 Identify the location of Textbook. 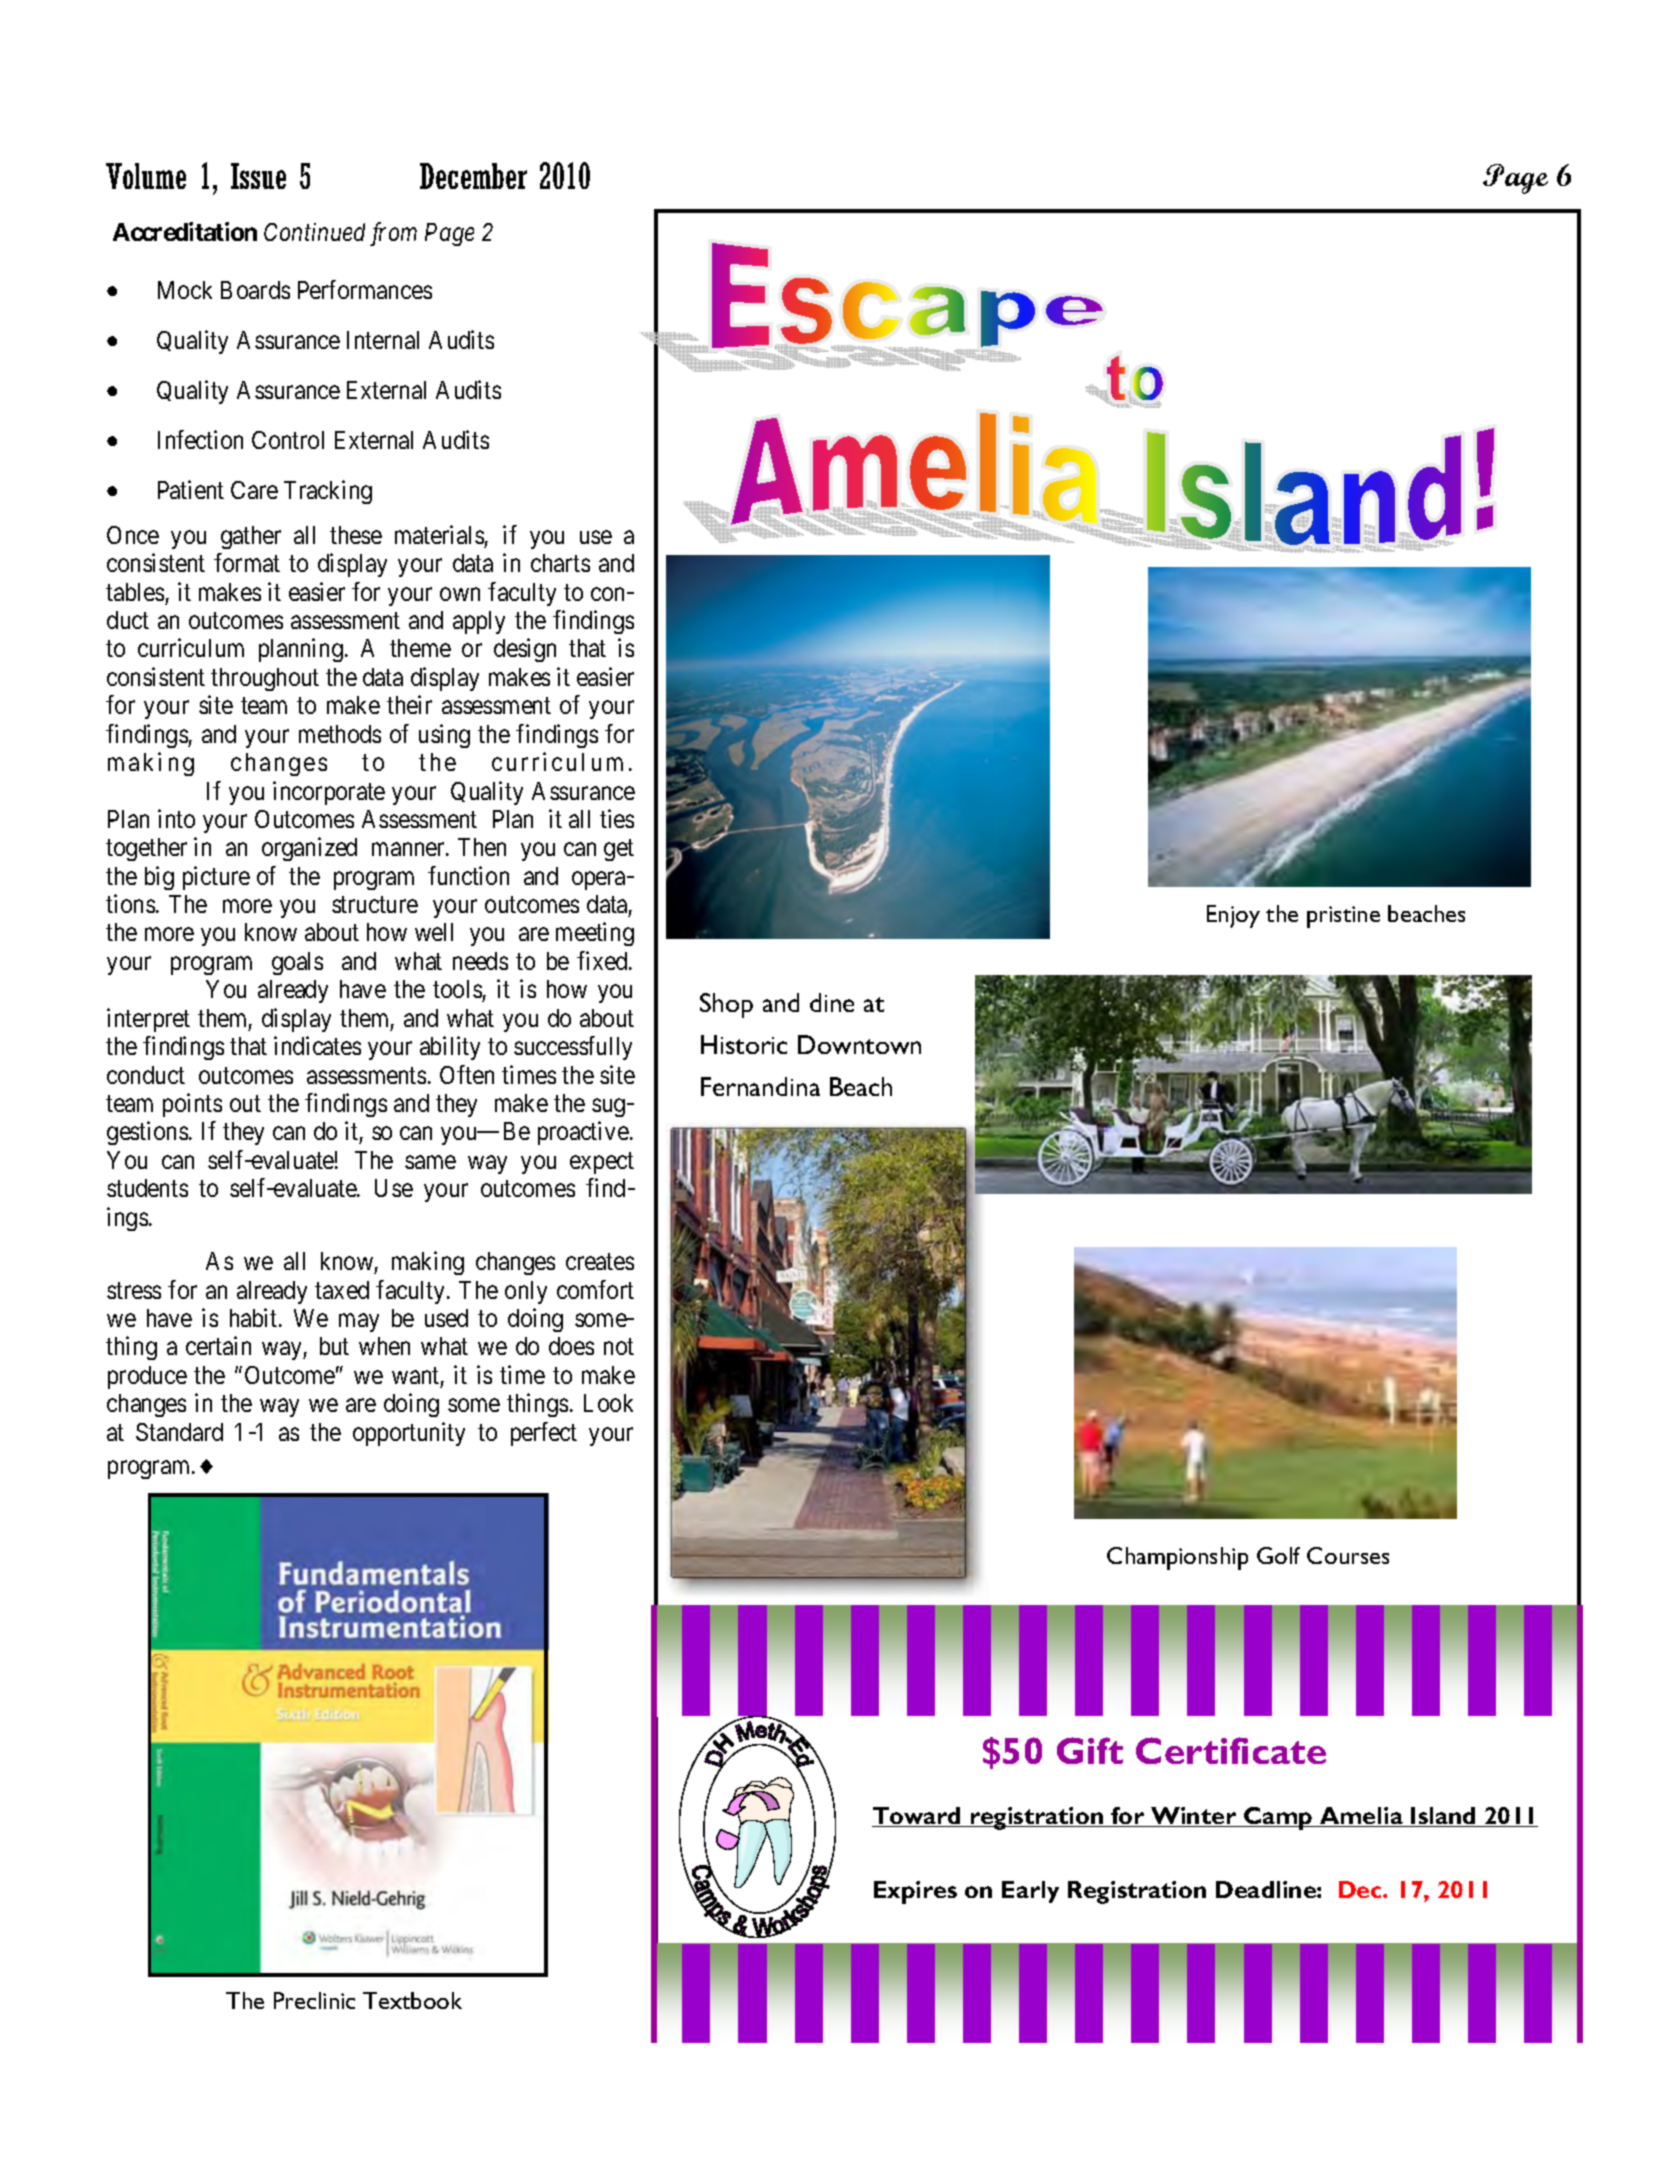
(412, 2000).
